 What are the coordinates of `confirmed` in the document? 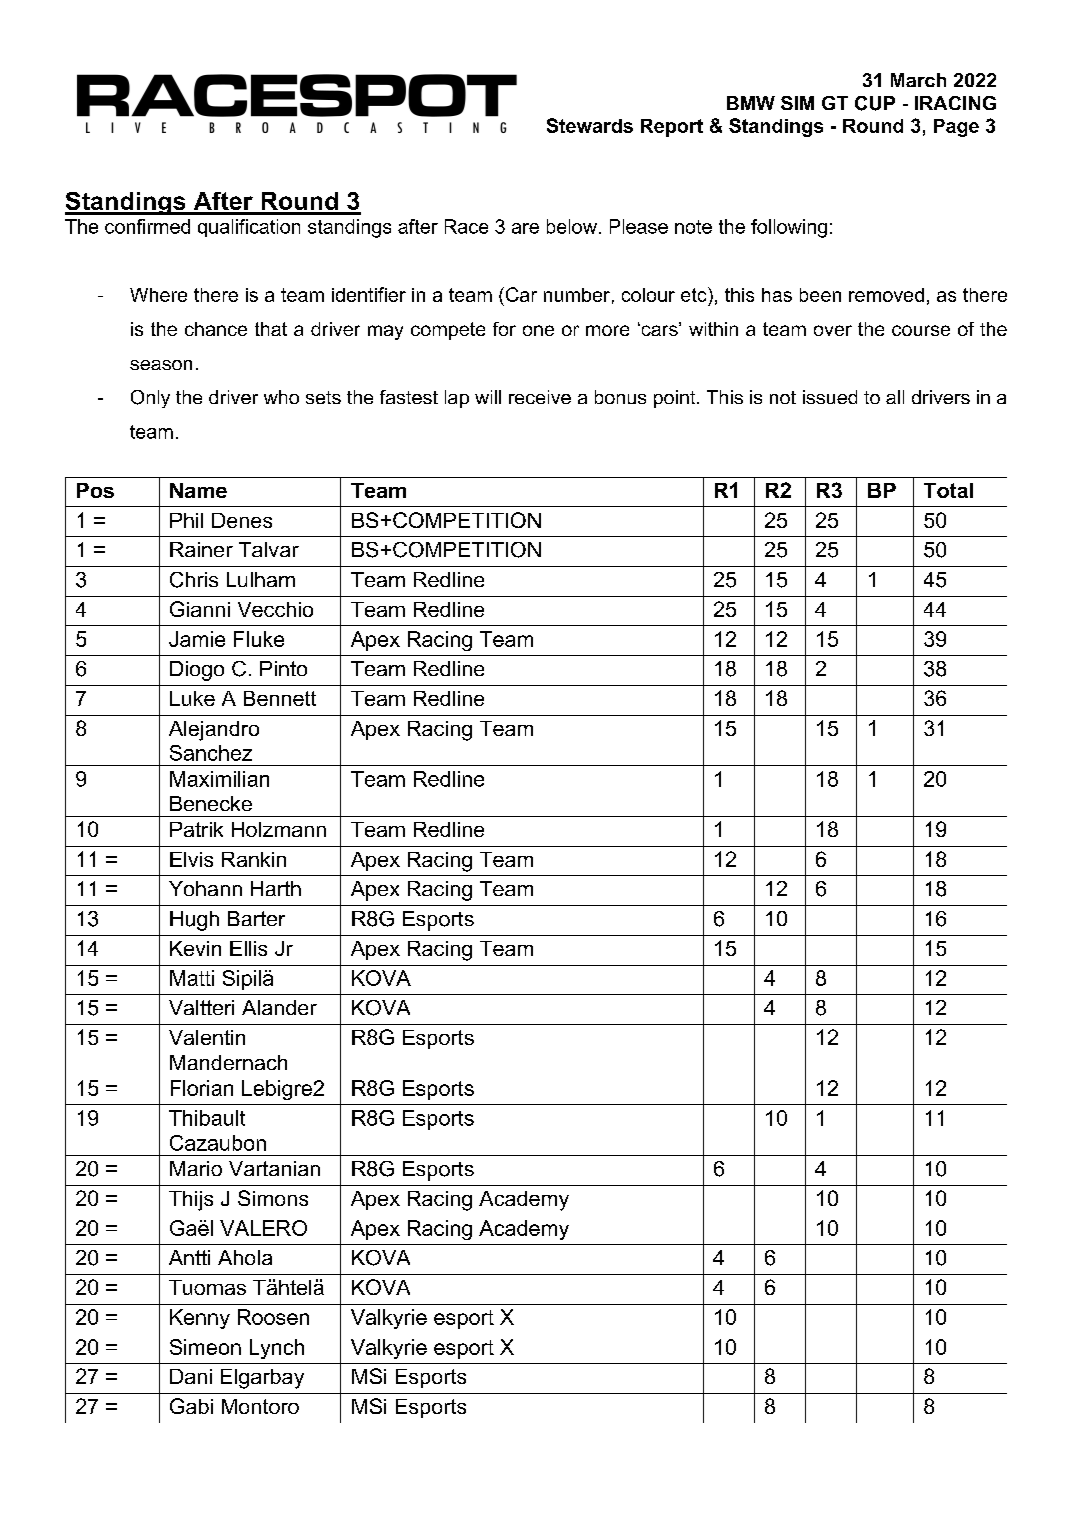 It's located at (147, 226).
